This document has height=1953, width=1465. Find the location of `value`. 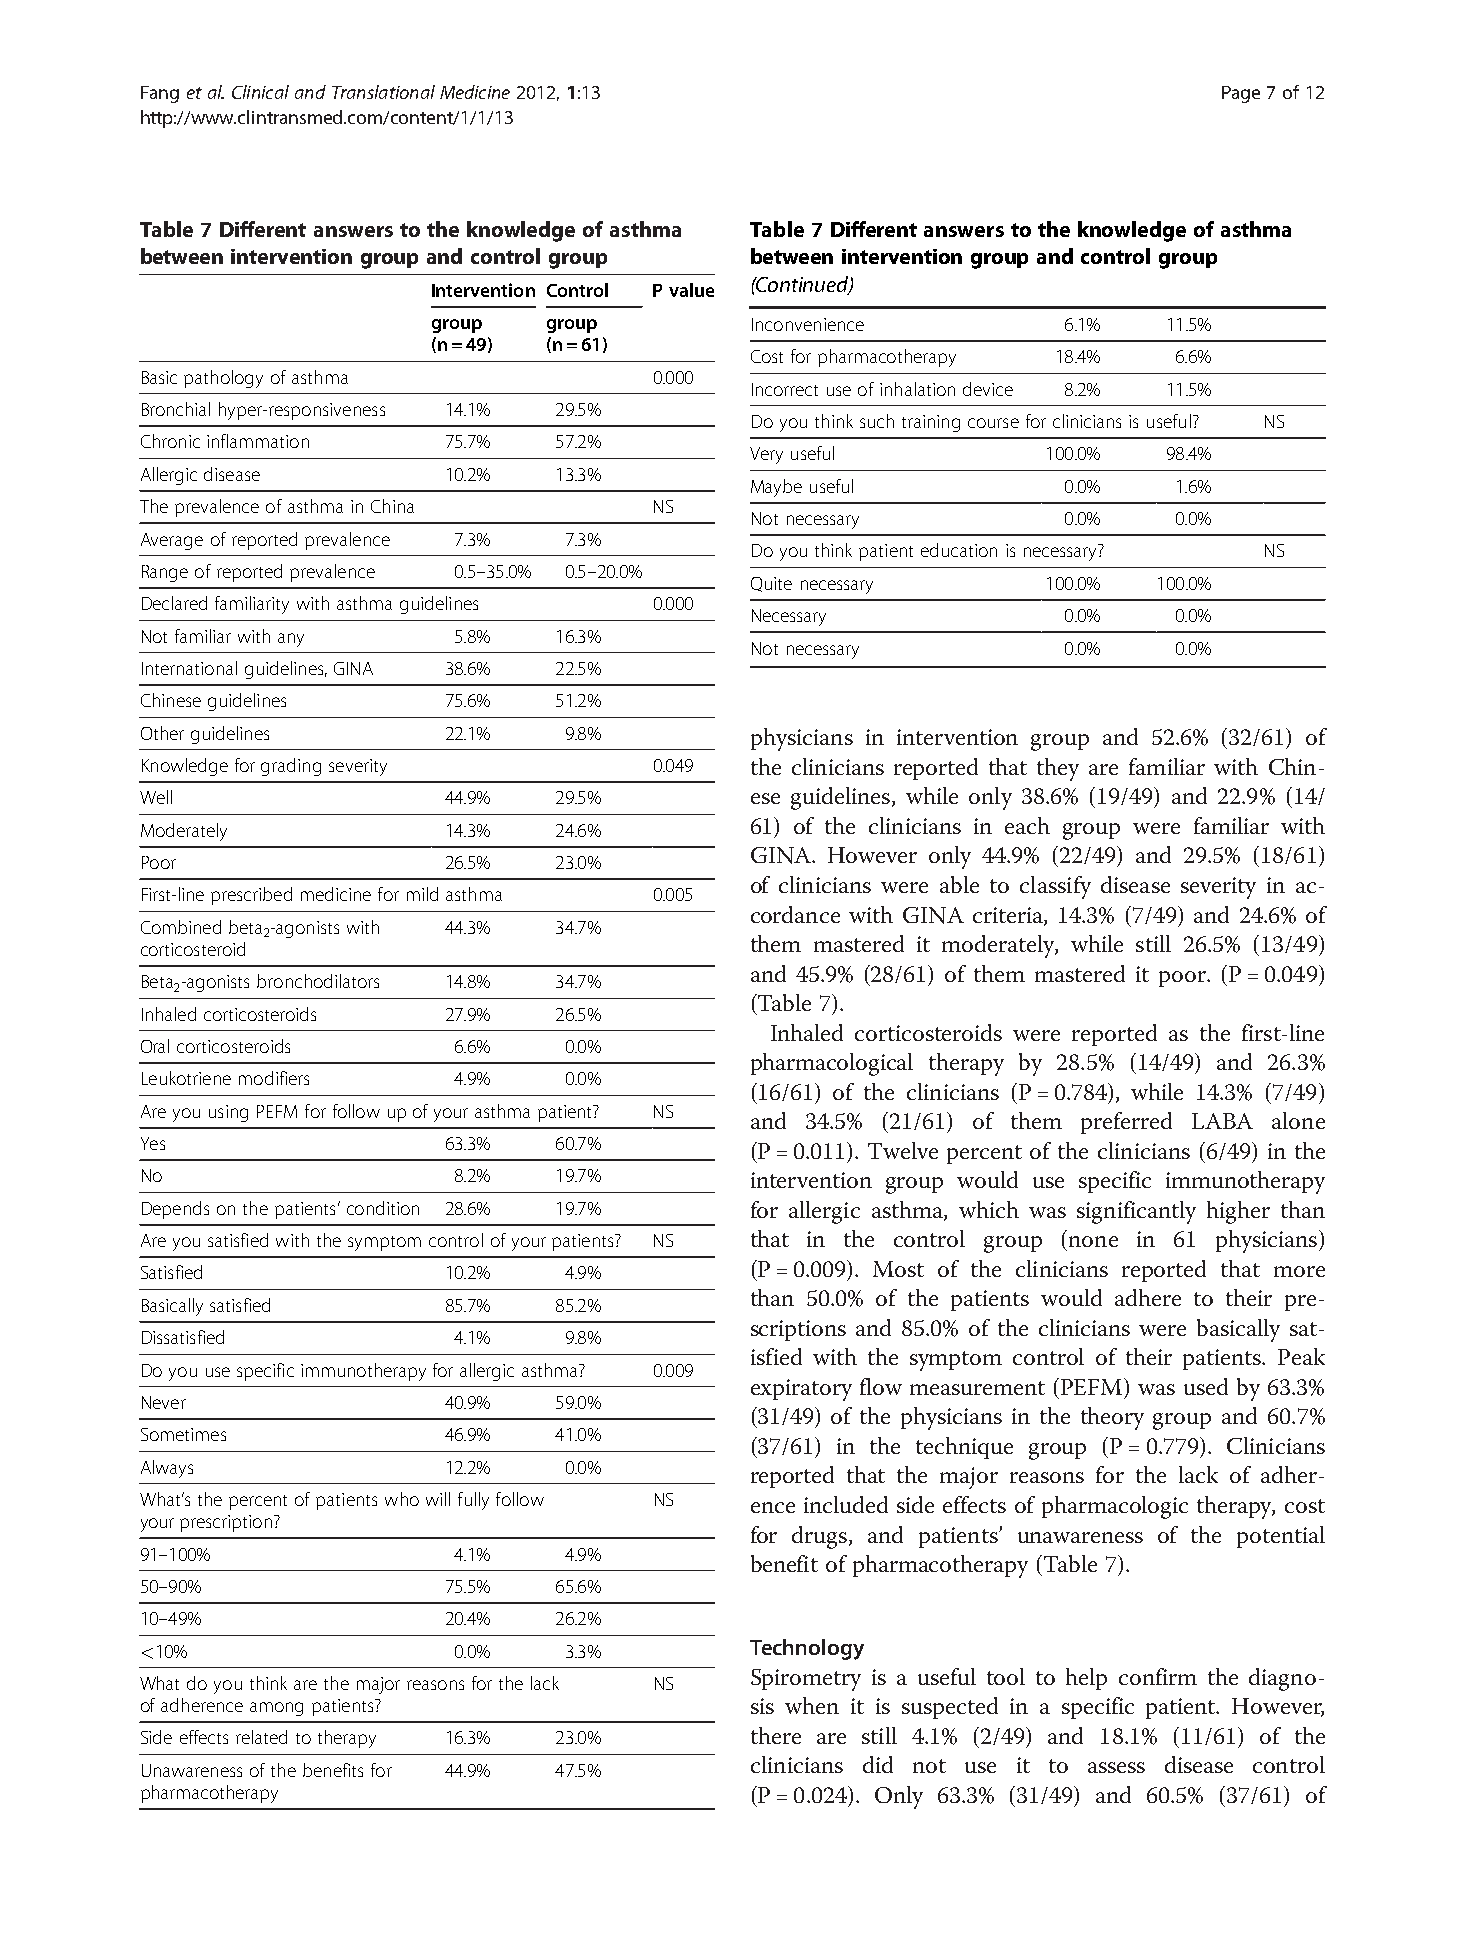

value is located at coordinates (691, 290).
